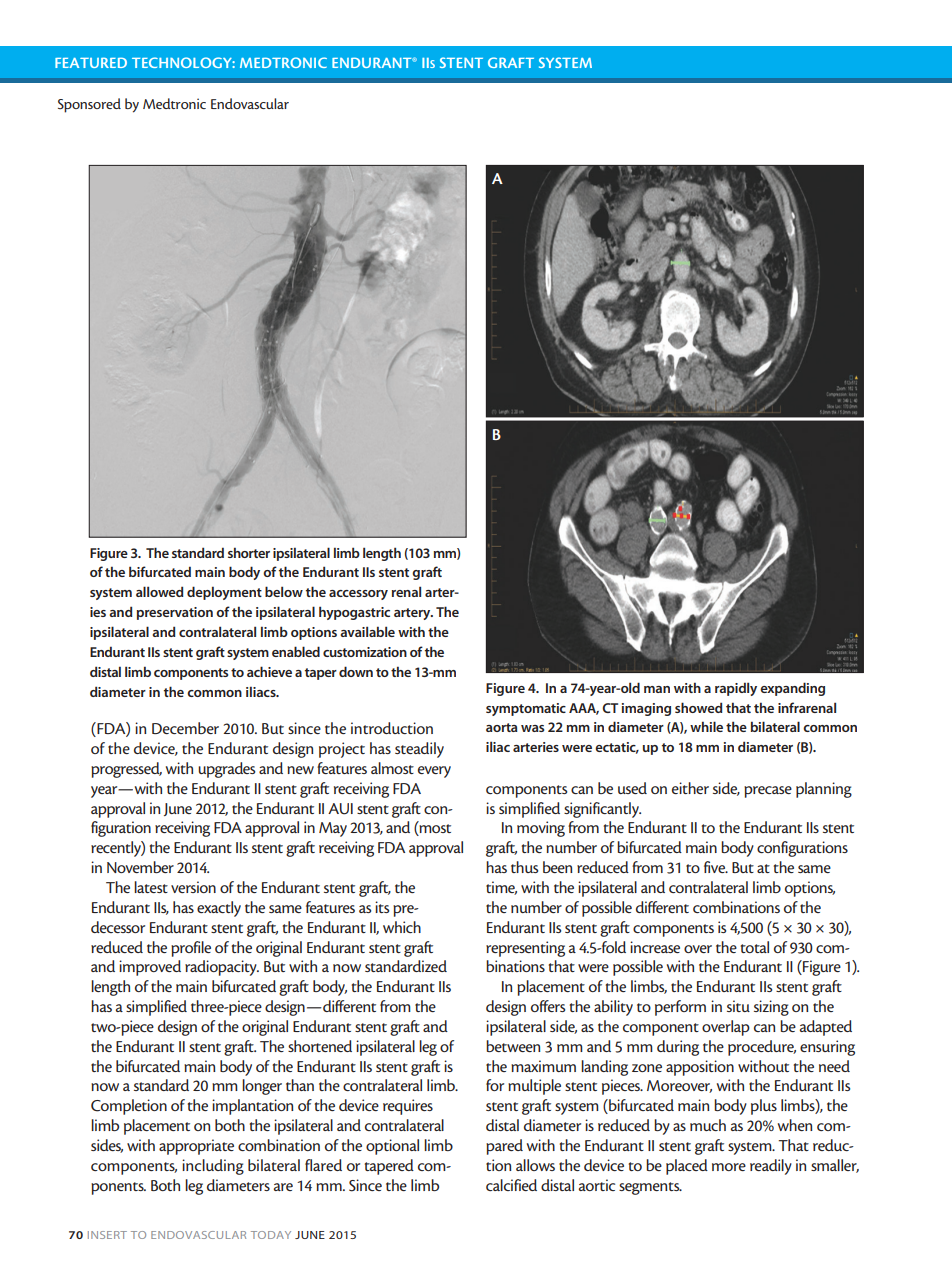 The image size is (952, 1280). Describe the element at coordinates (91, 62) in the image. I see `FEATURED` at that location.
